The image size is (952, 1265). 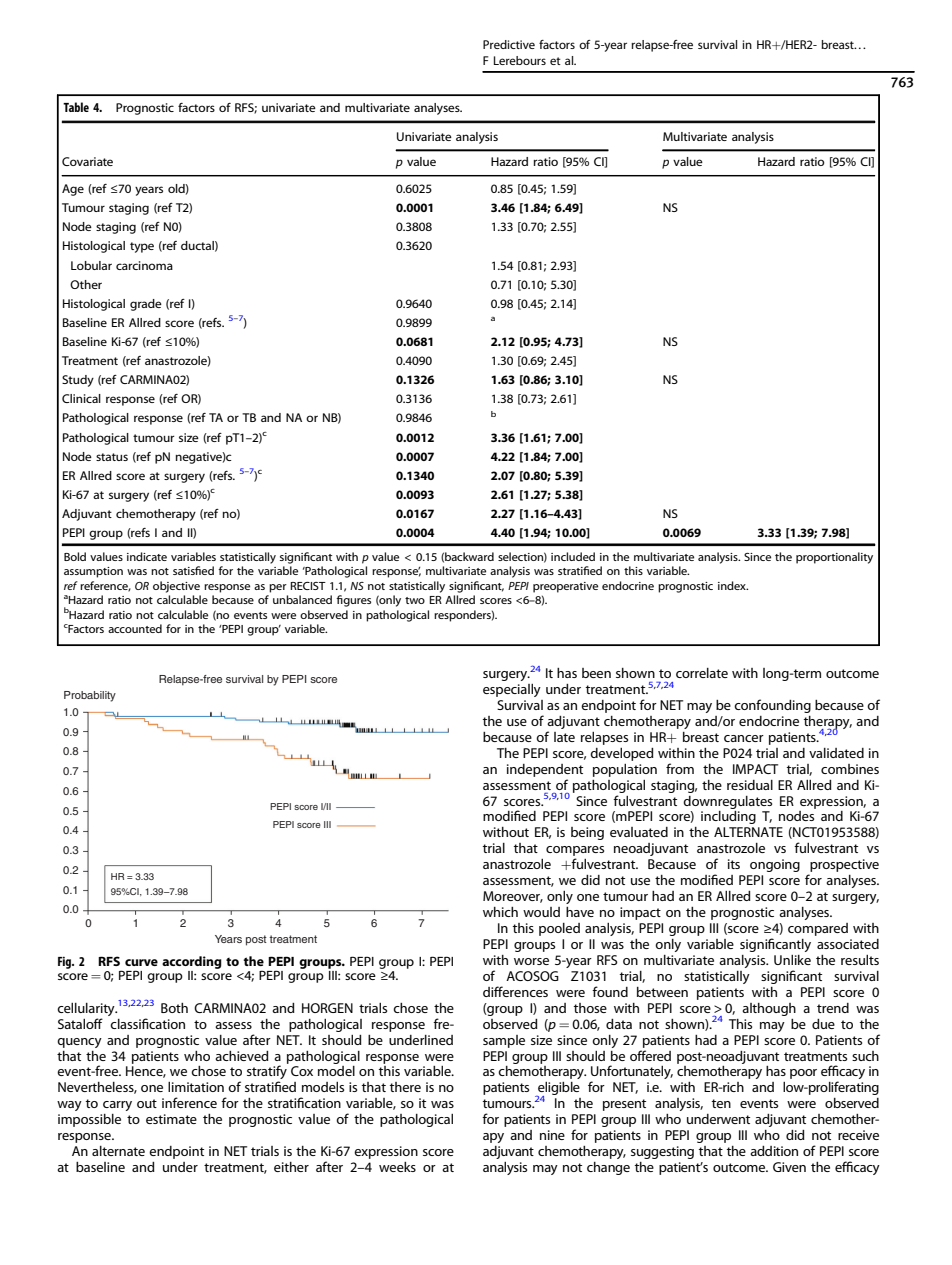 I want to click on weeks, so click(x=397, y=1167).
